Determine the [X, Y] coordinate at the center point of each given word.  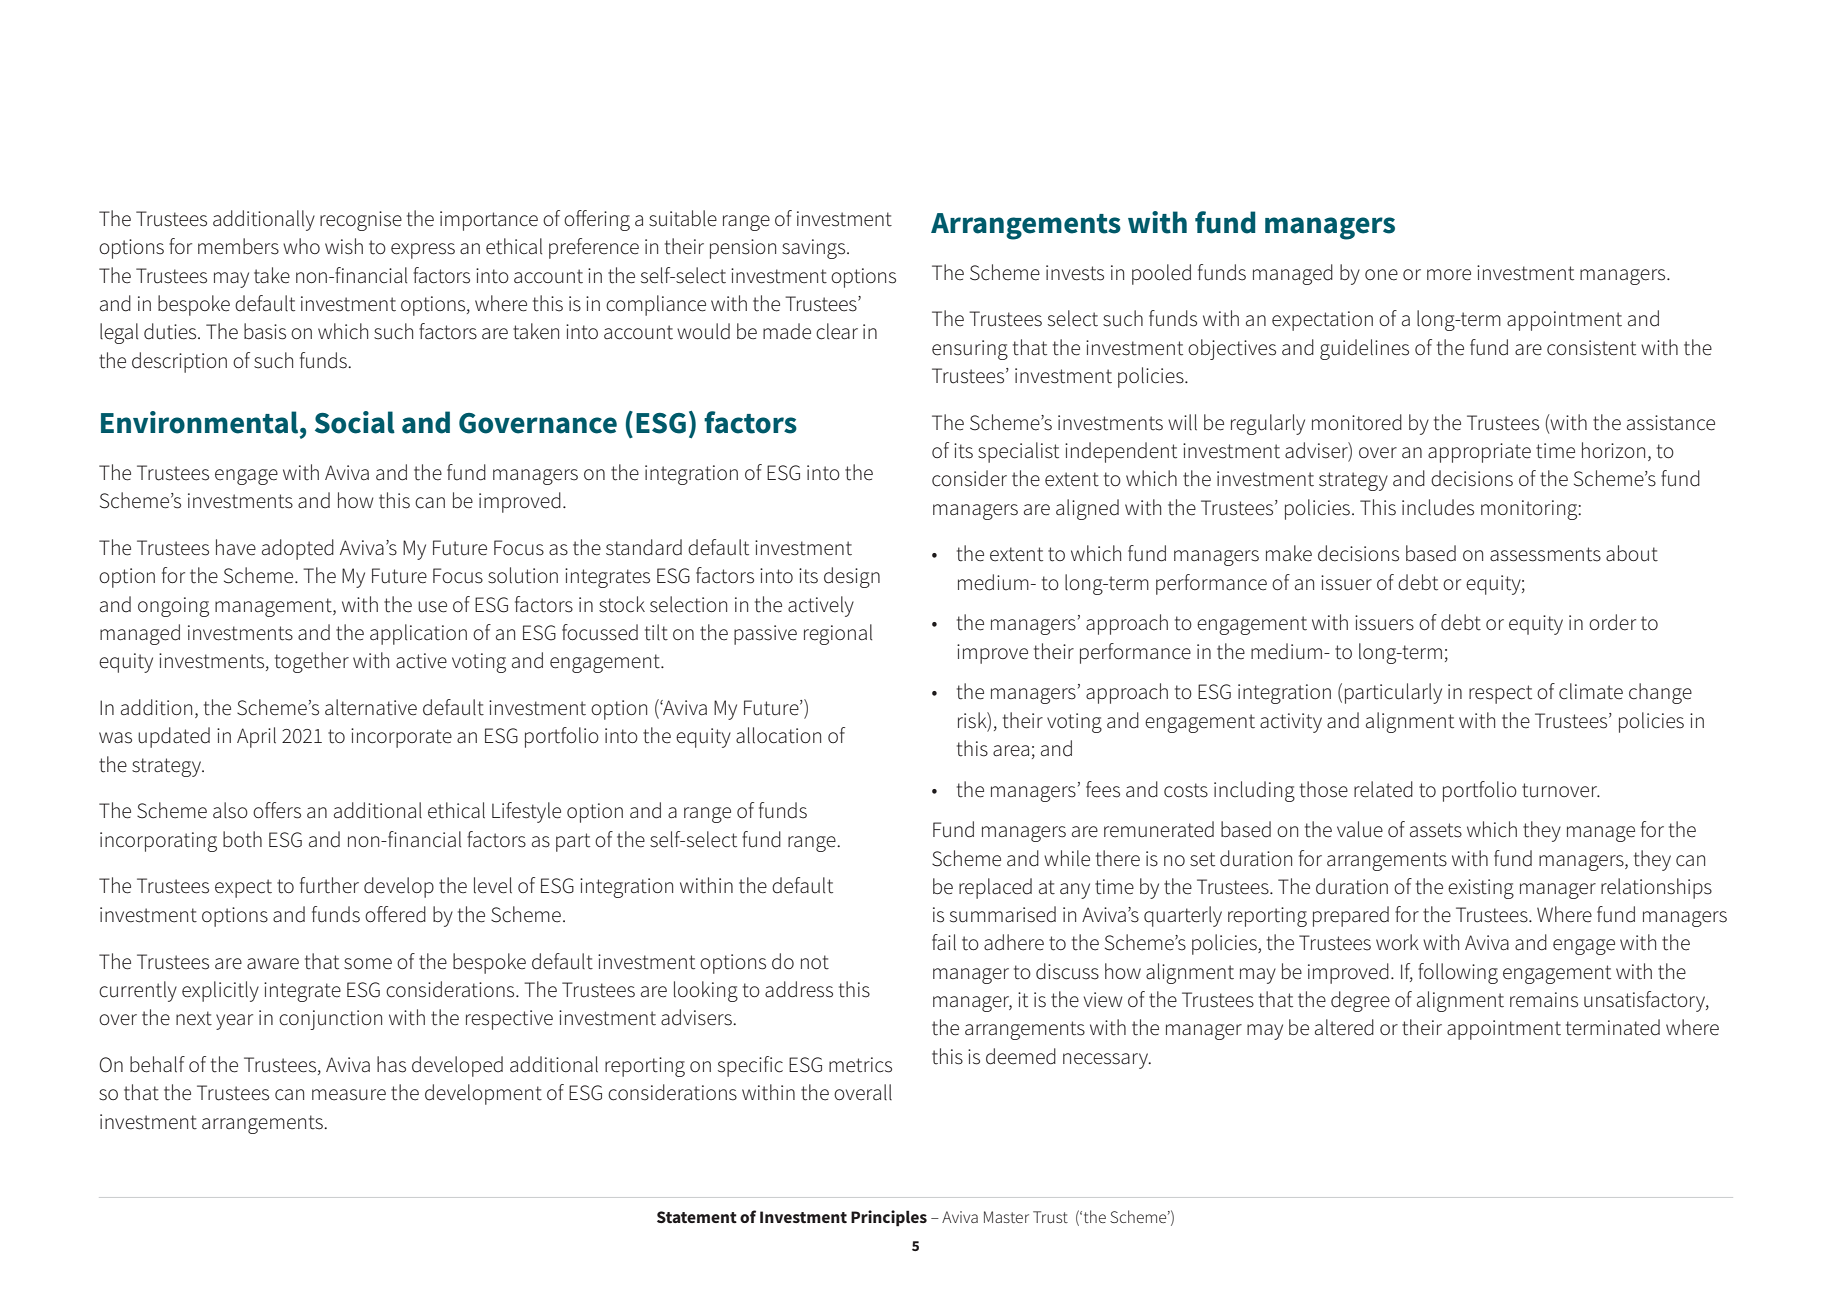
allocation [778, 735]
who [301, 246]
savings [815, 249]
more [1449, 275]
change [1660, 693]
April [256, 737]
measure [349, 1095]
